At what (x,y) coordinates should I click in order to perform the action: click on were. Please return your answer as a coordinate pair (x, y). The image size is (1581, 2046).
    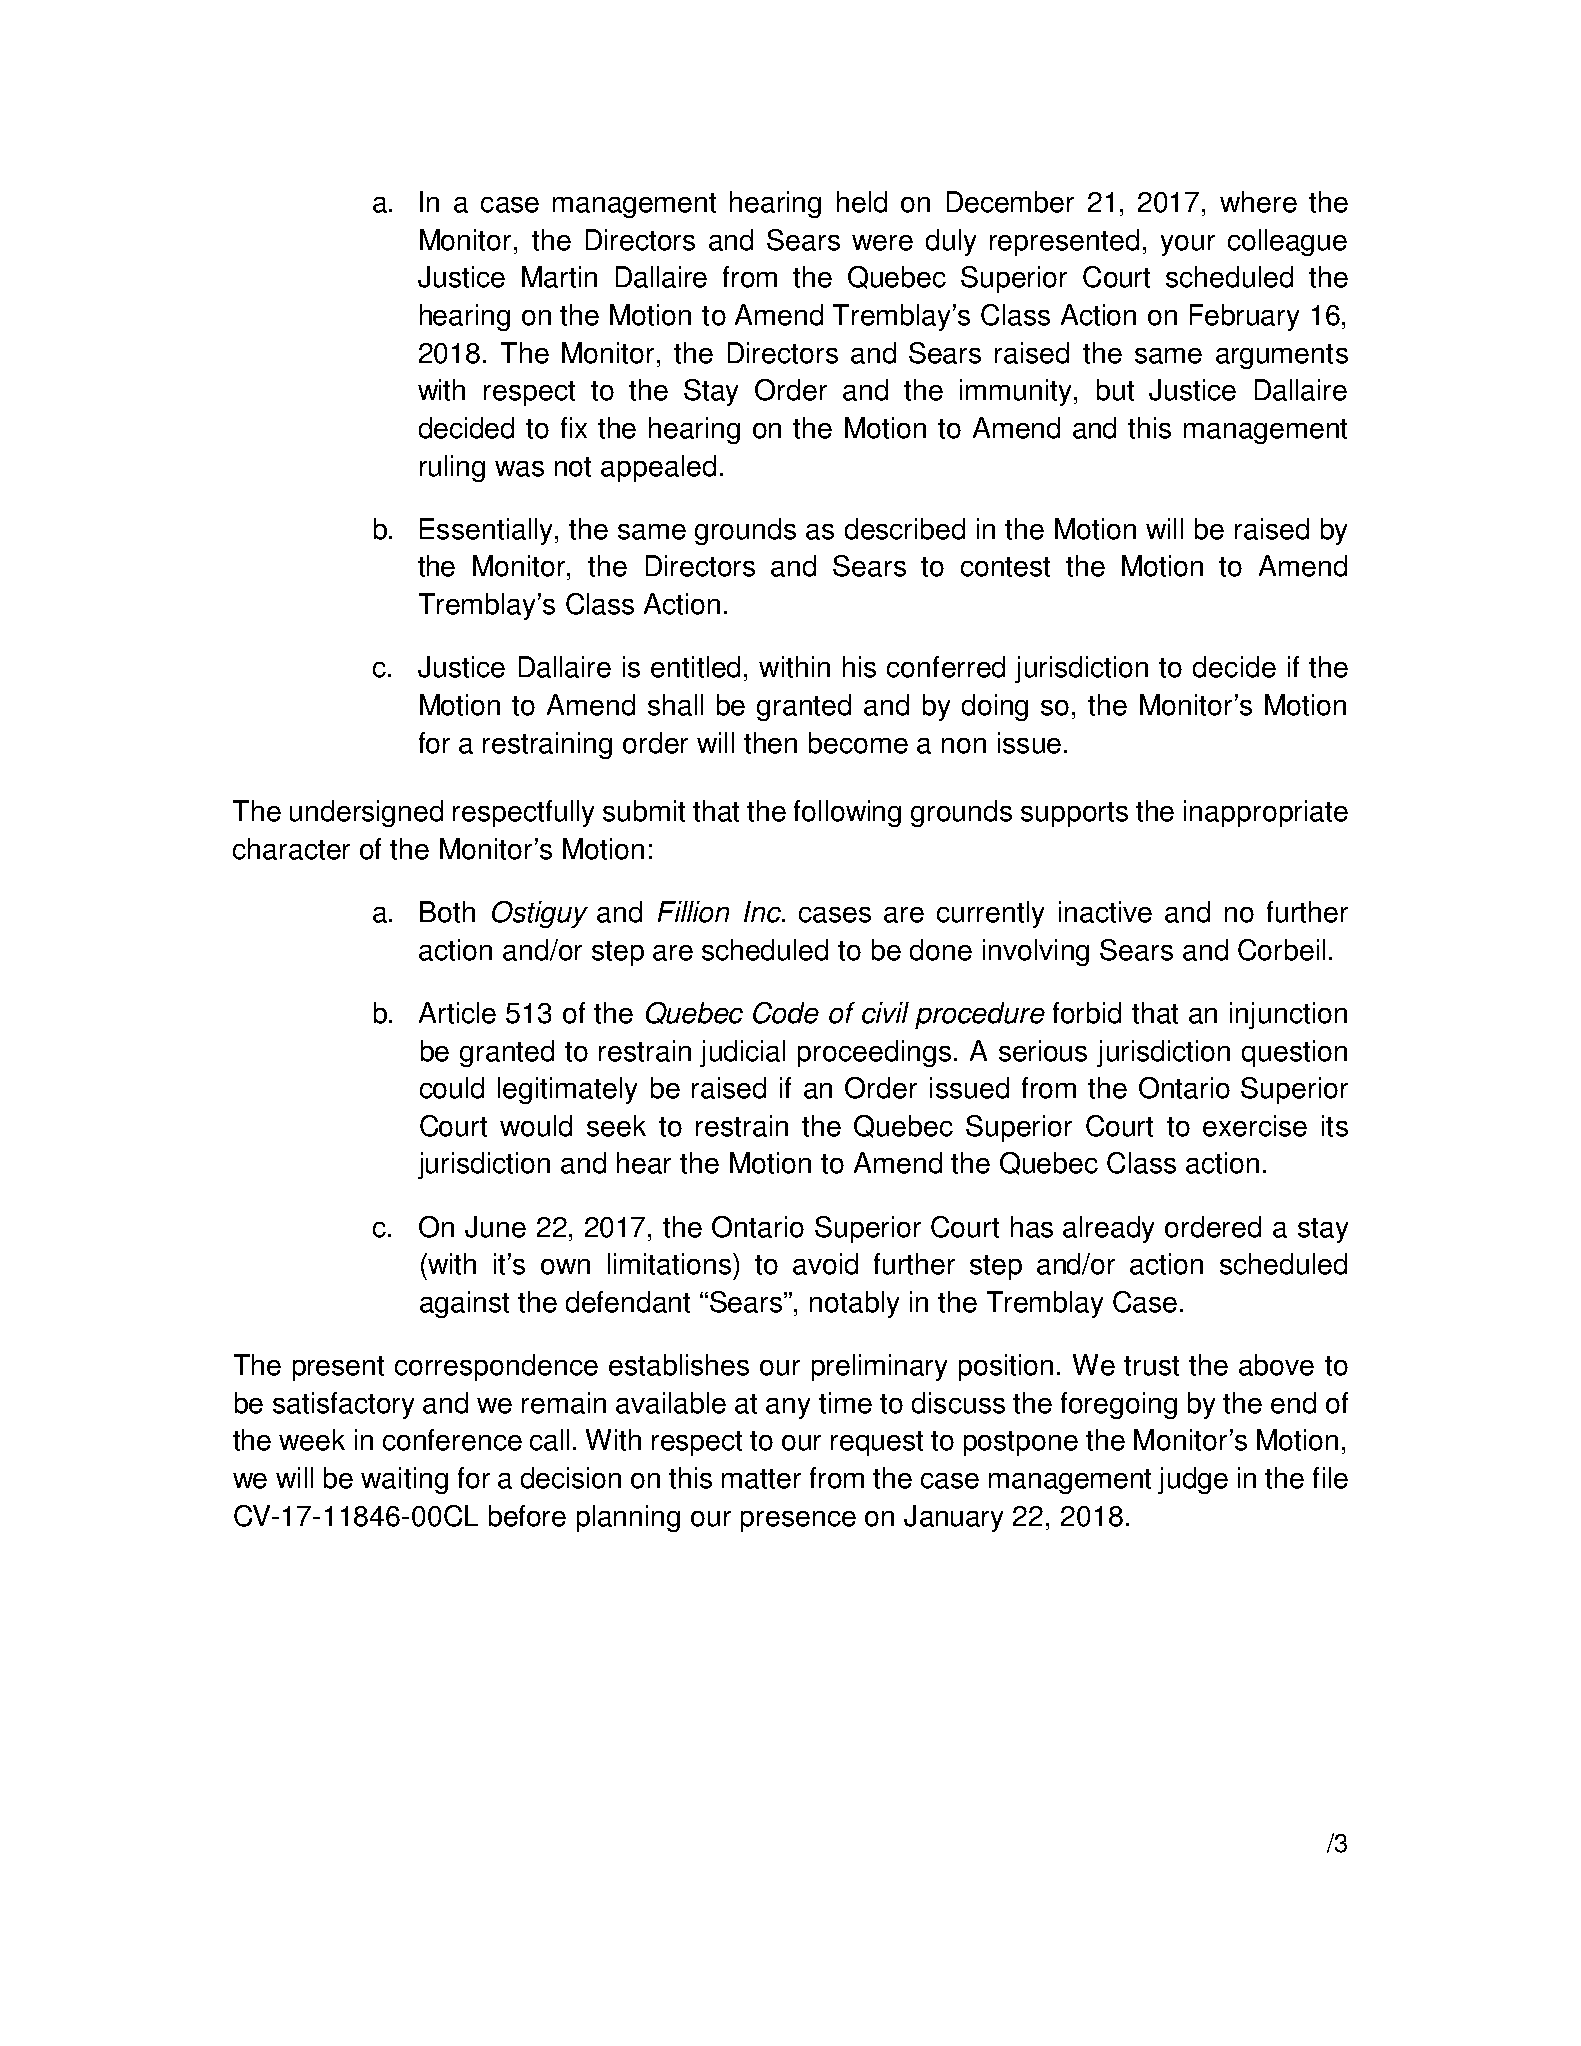
    Looking at the image, I should click on (882, 243).
